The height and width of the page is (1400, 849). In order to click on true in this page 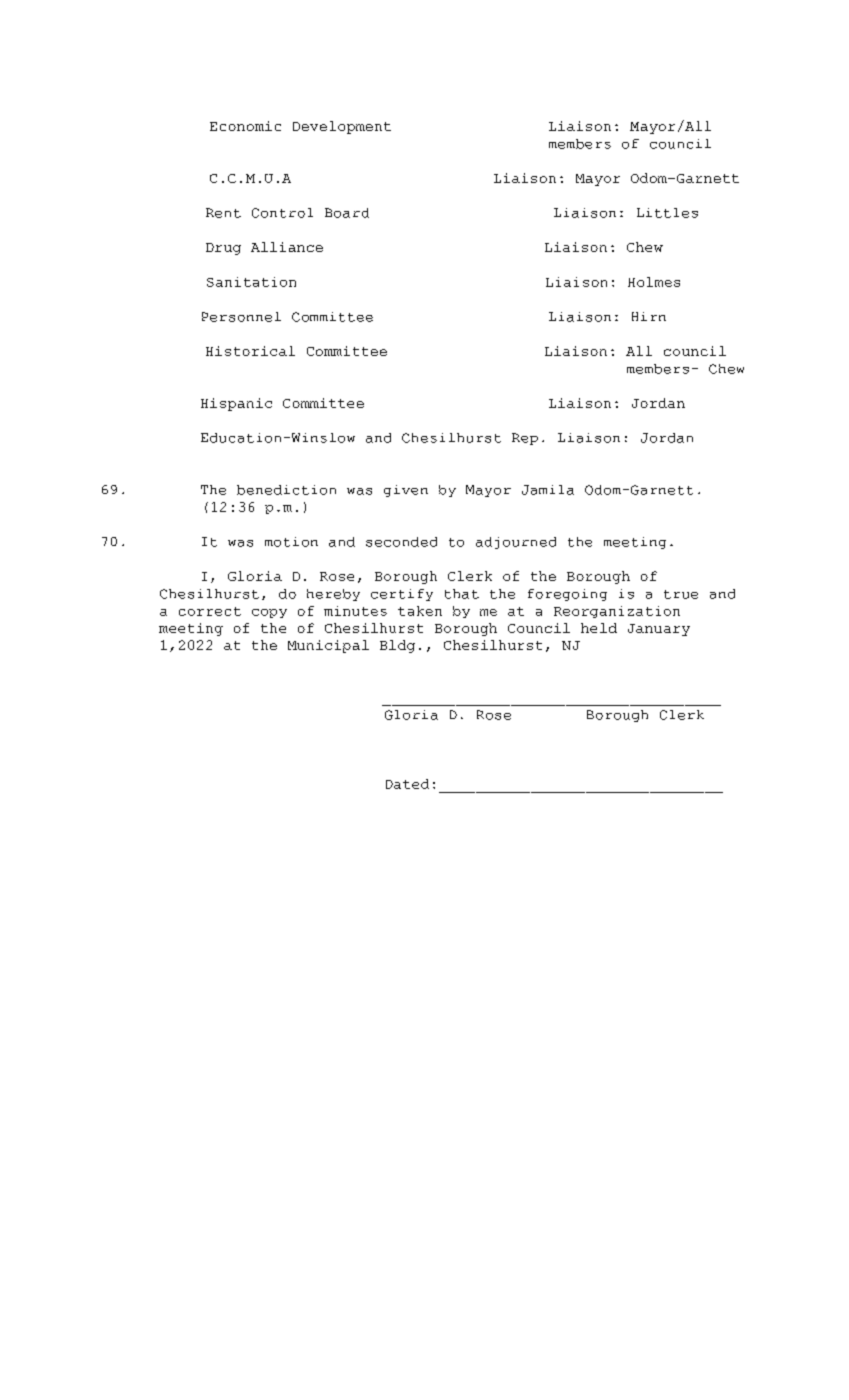, I will do `click(681, 594)`.
